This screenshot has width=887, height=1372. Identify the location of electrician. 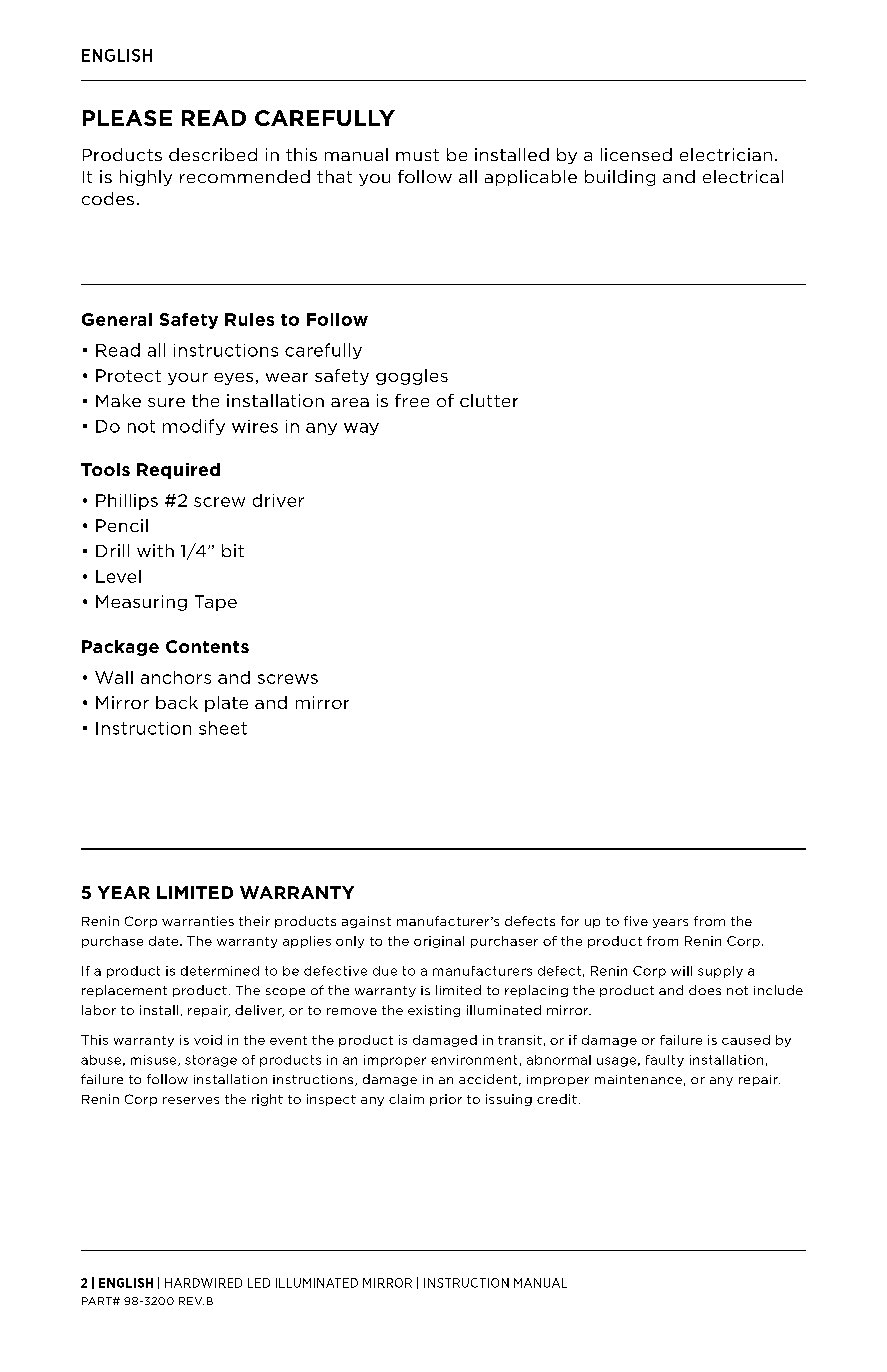
(726, 154).
